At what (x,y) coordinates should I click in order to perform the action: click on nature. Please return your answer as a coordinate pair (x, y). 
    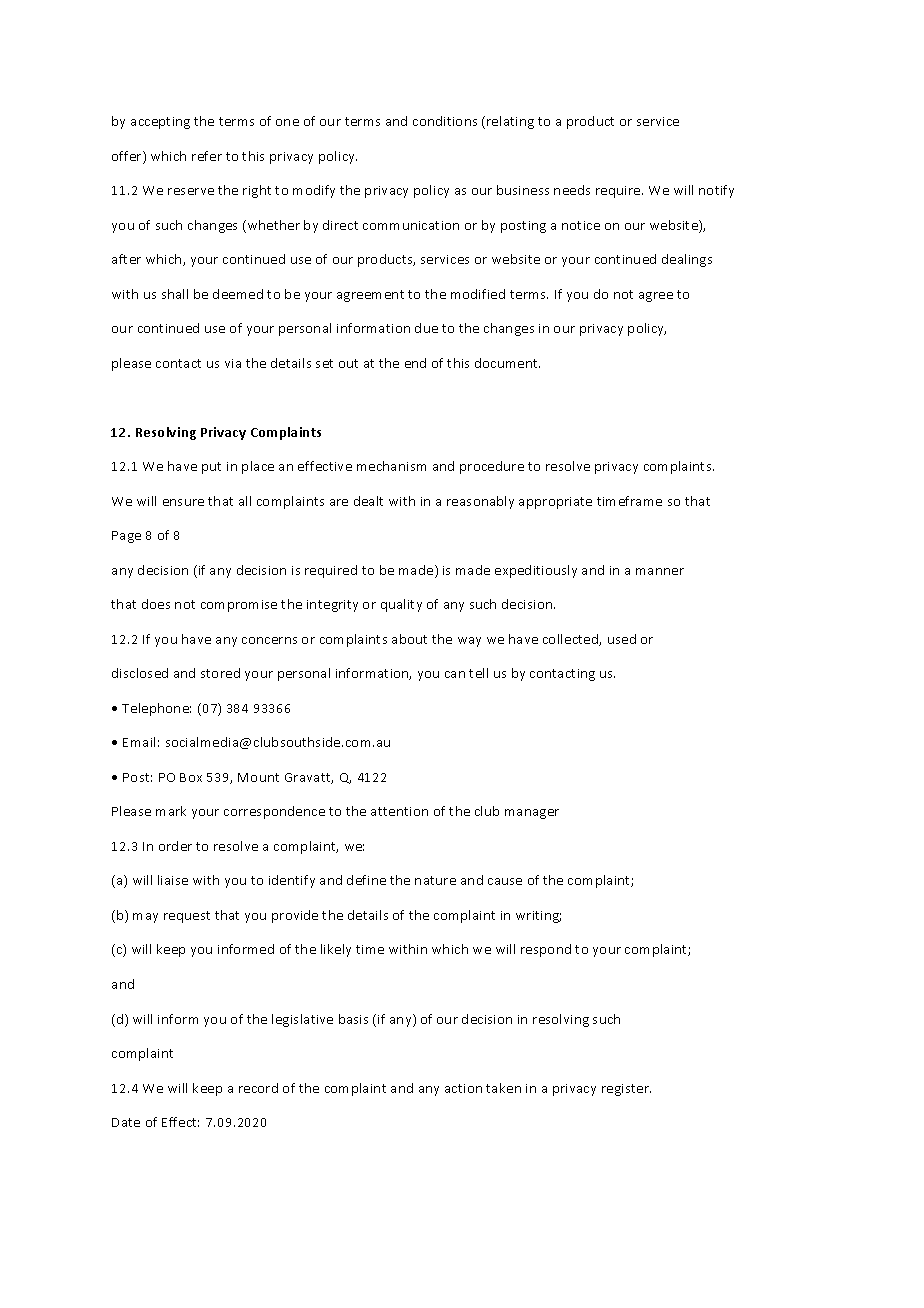
    Looking at the image, I should click on (435, 880).
